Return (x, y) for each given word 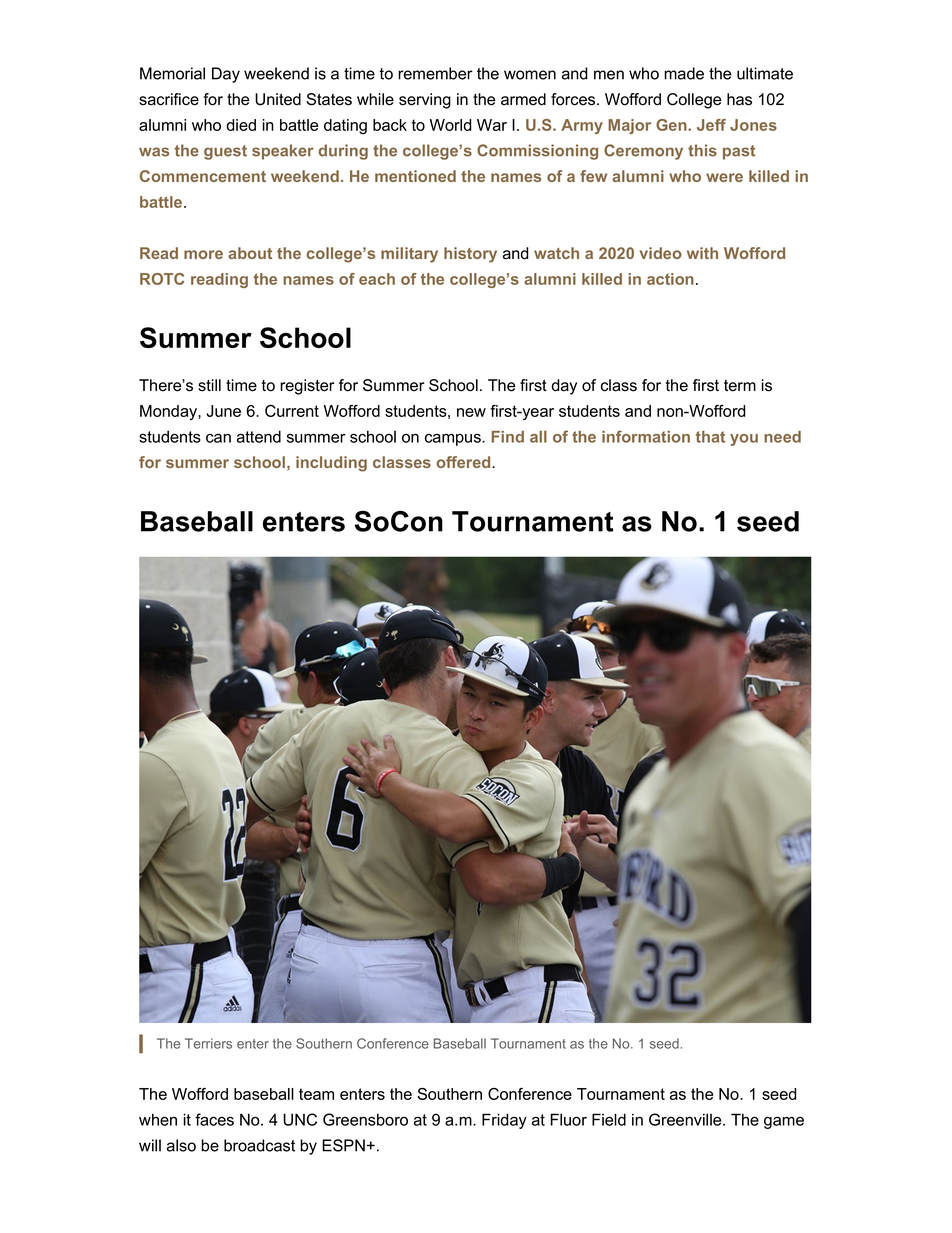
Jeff (711, 125)
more (203, 254)
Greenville (686, 1119)
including (331, 464)
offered (464, 462)
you (744, 440)
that (710, 437)
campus (454, 439)
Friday (504, 1121)
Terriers (208, 1043)
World (451, 125)
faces (214, 1119)
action (670, 279)
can (218, 438)
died (241, 125)
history (470, 255)
